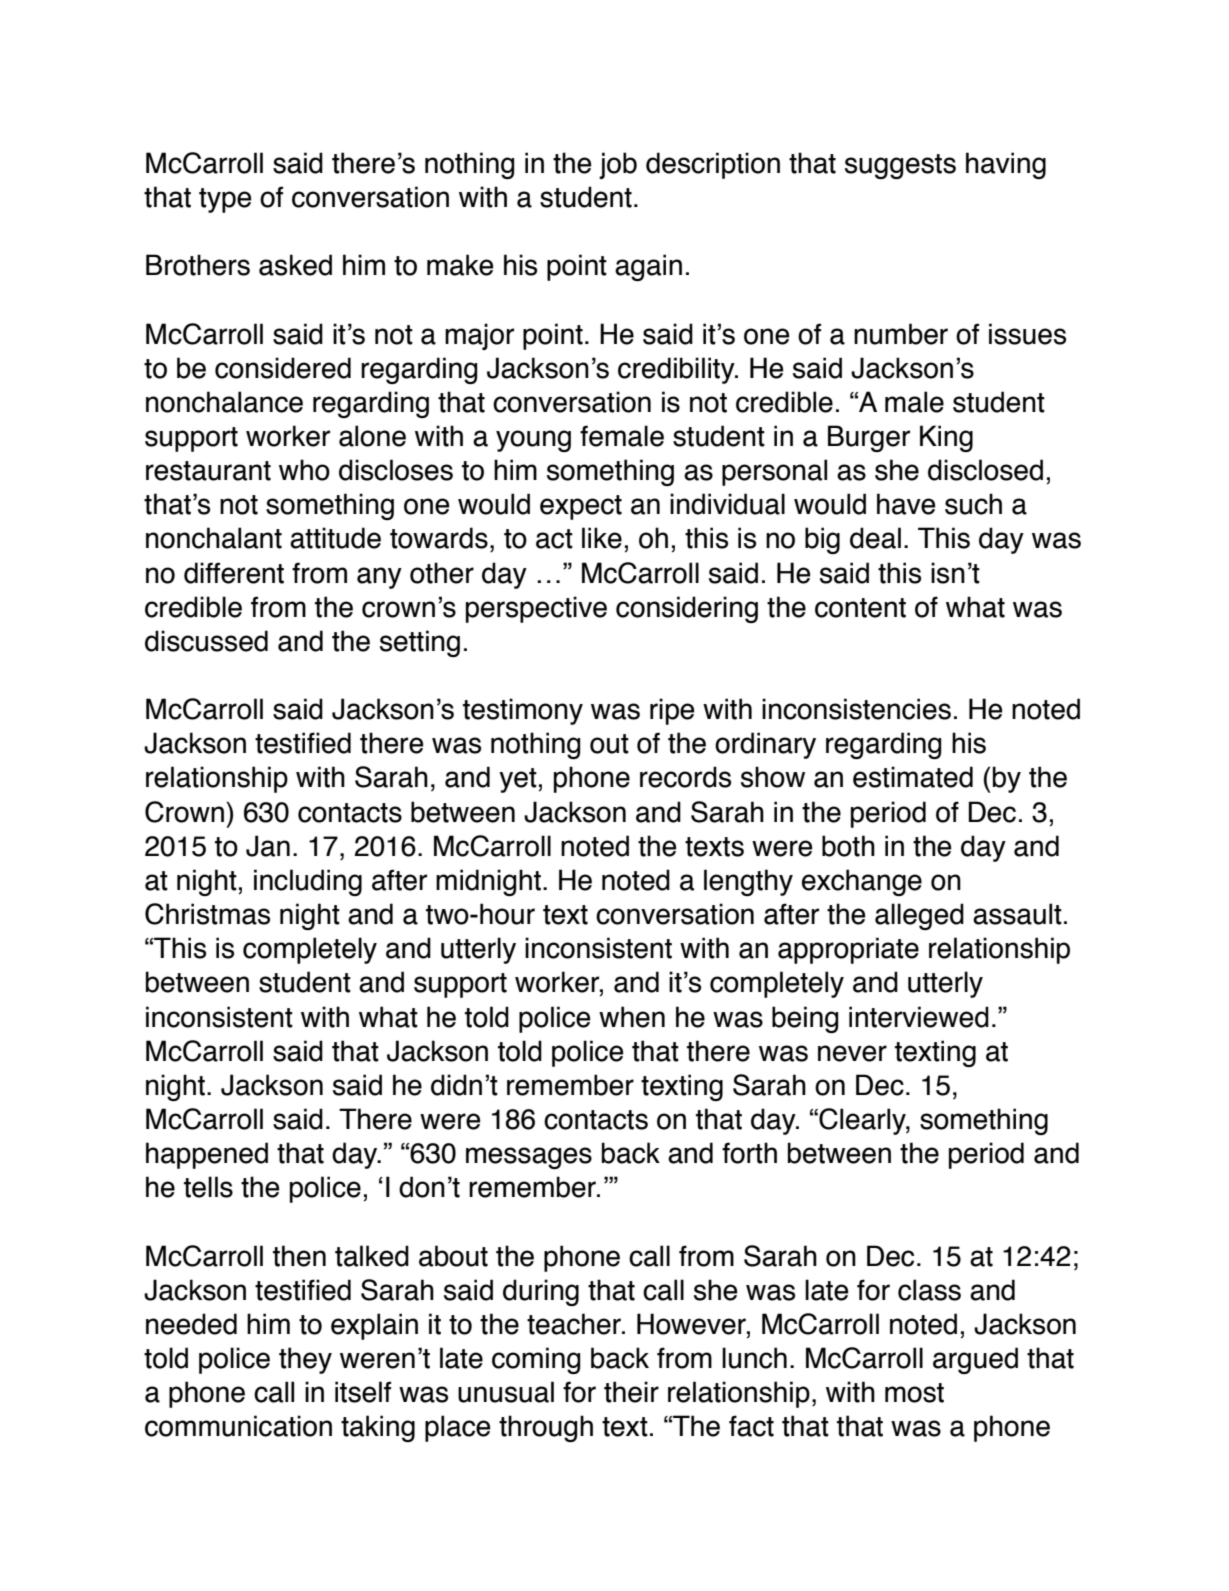  What do you see at coordinates (631, 1392) in the screenshot?
I see `their` at bounding box center [631, 1392].
